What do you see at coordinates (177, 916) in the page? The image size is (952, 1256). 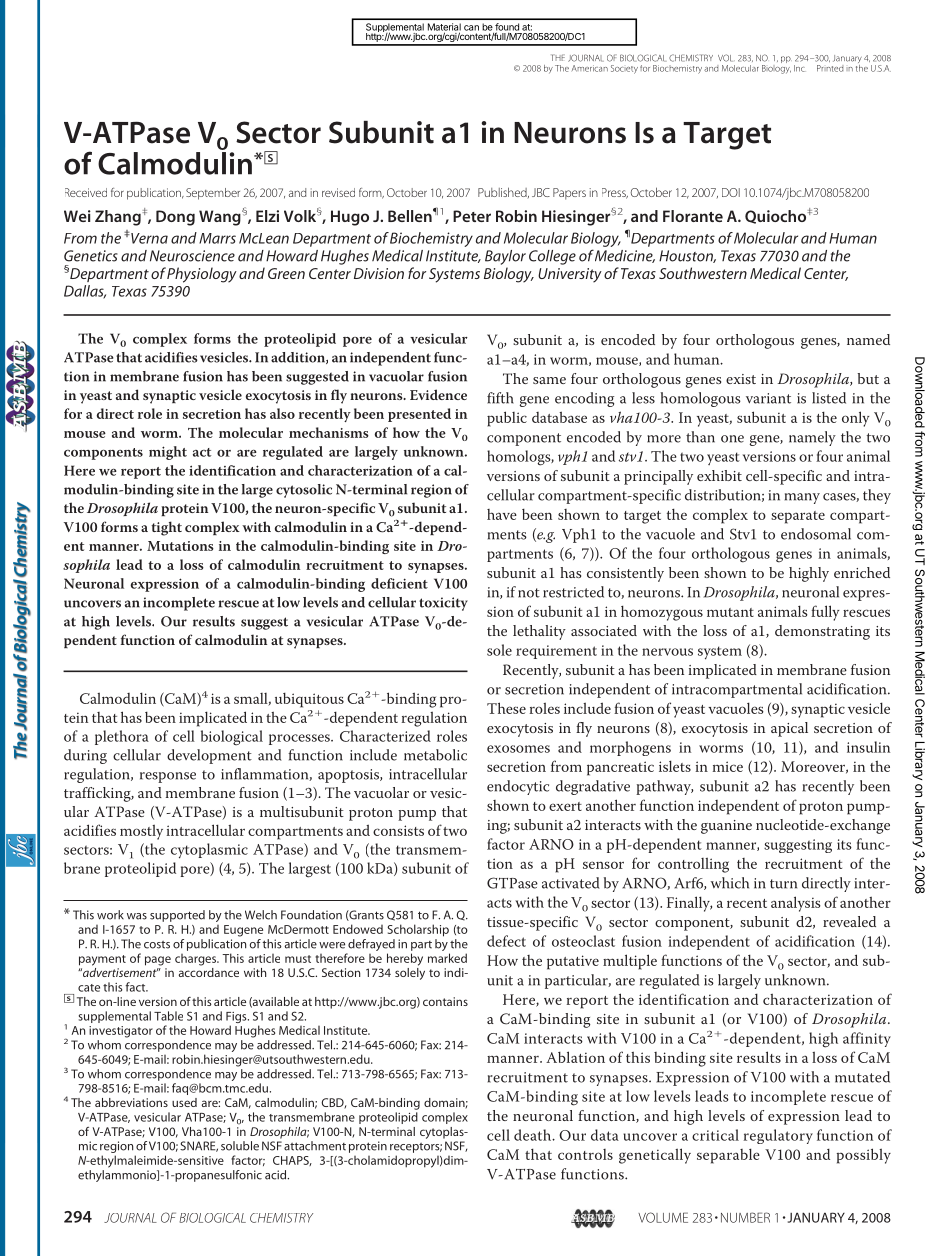 I see `supported` at bounding box center [177, 916].
